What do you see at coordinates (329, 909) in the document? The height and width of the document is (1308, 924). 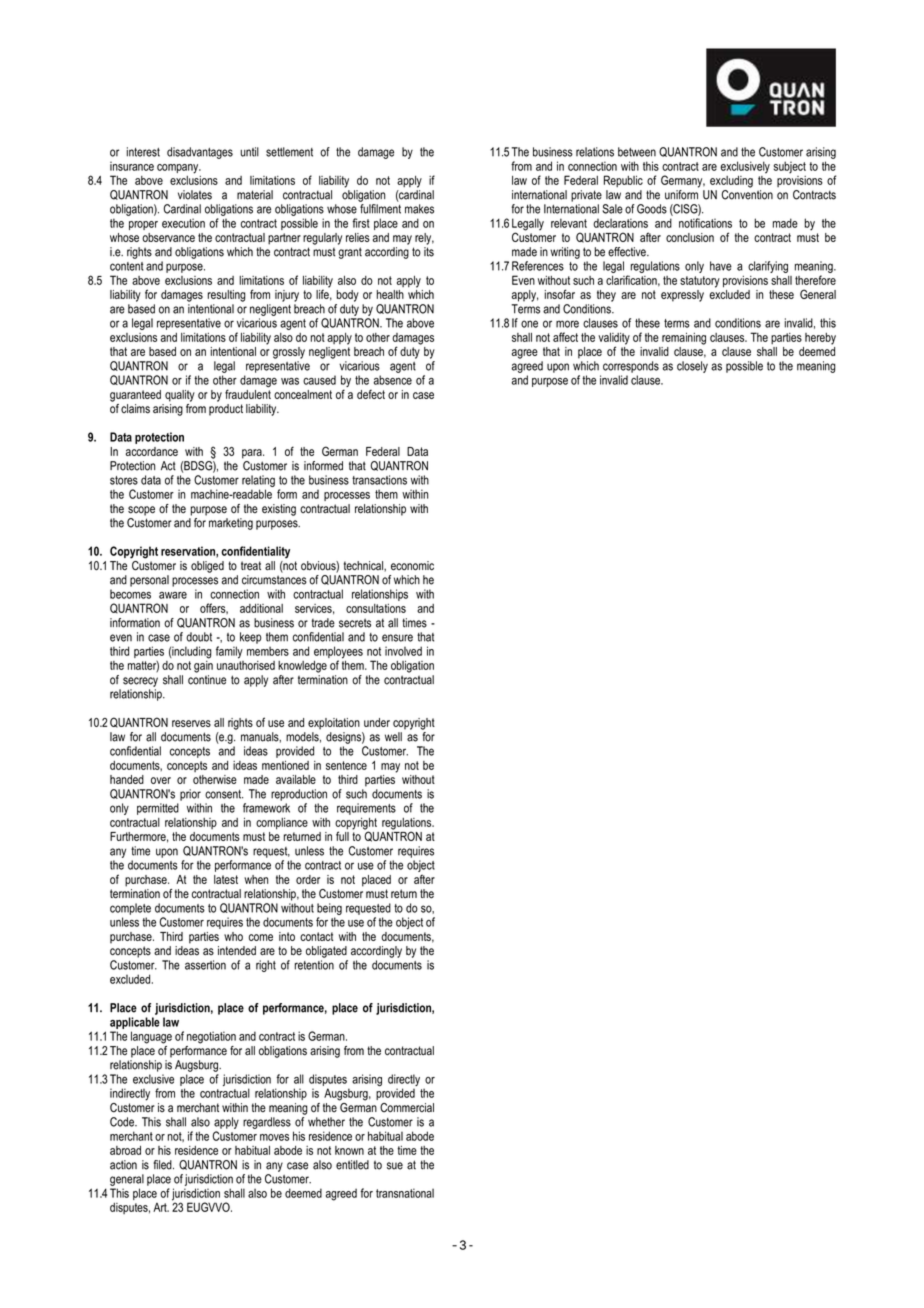 I see `being` at bounding box center [329, 909].
